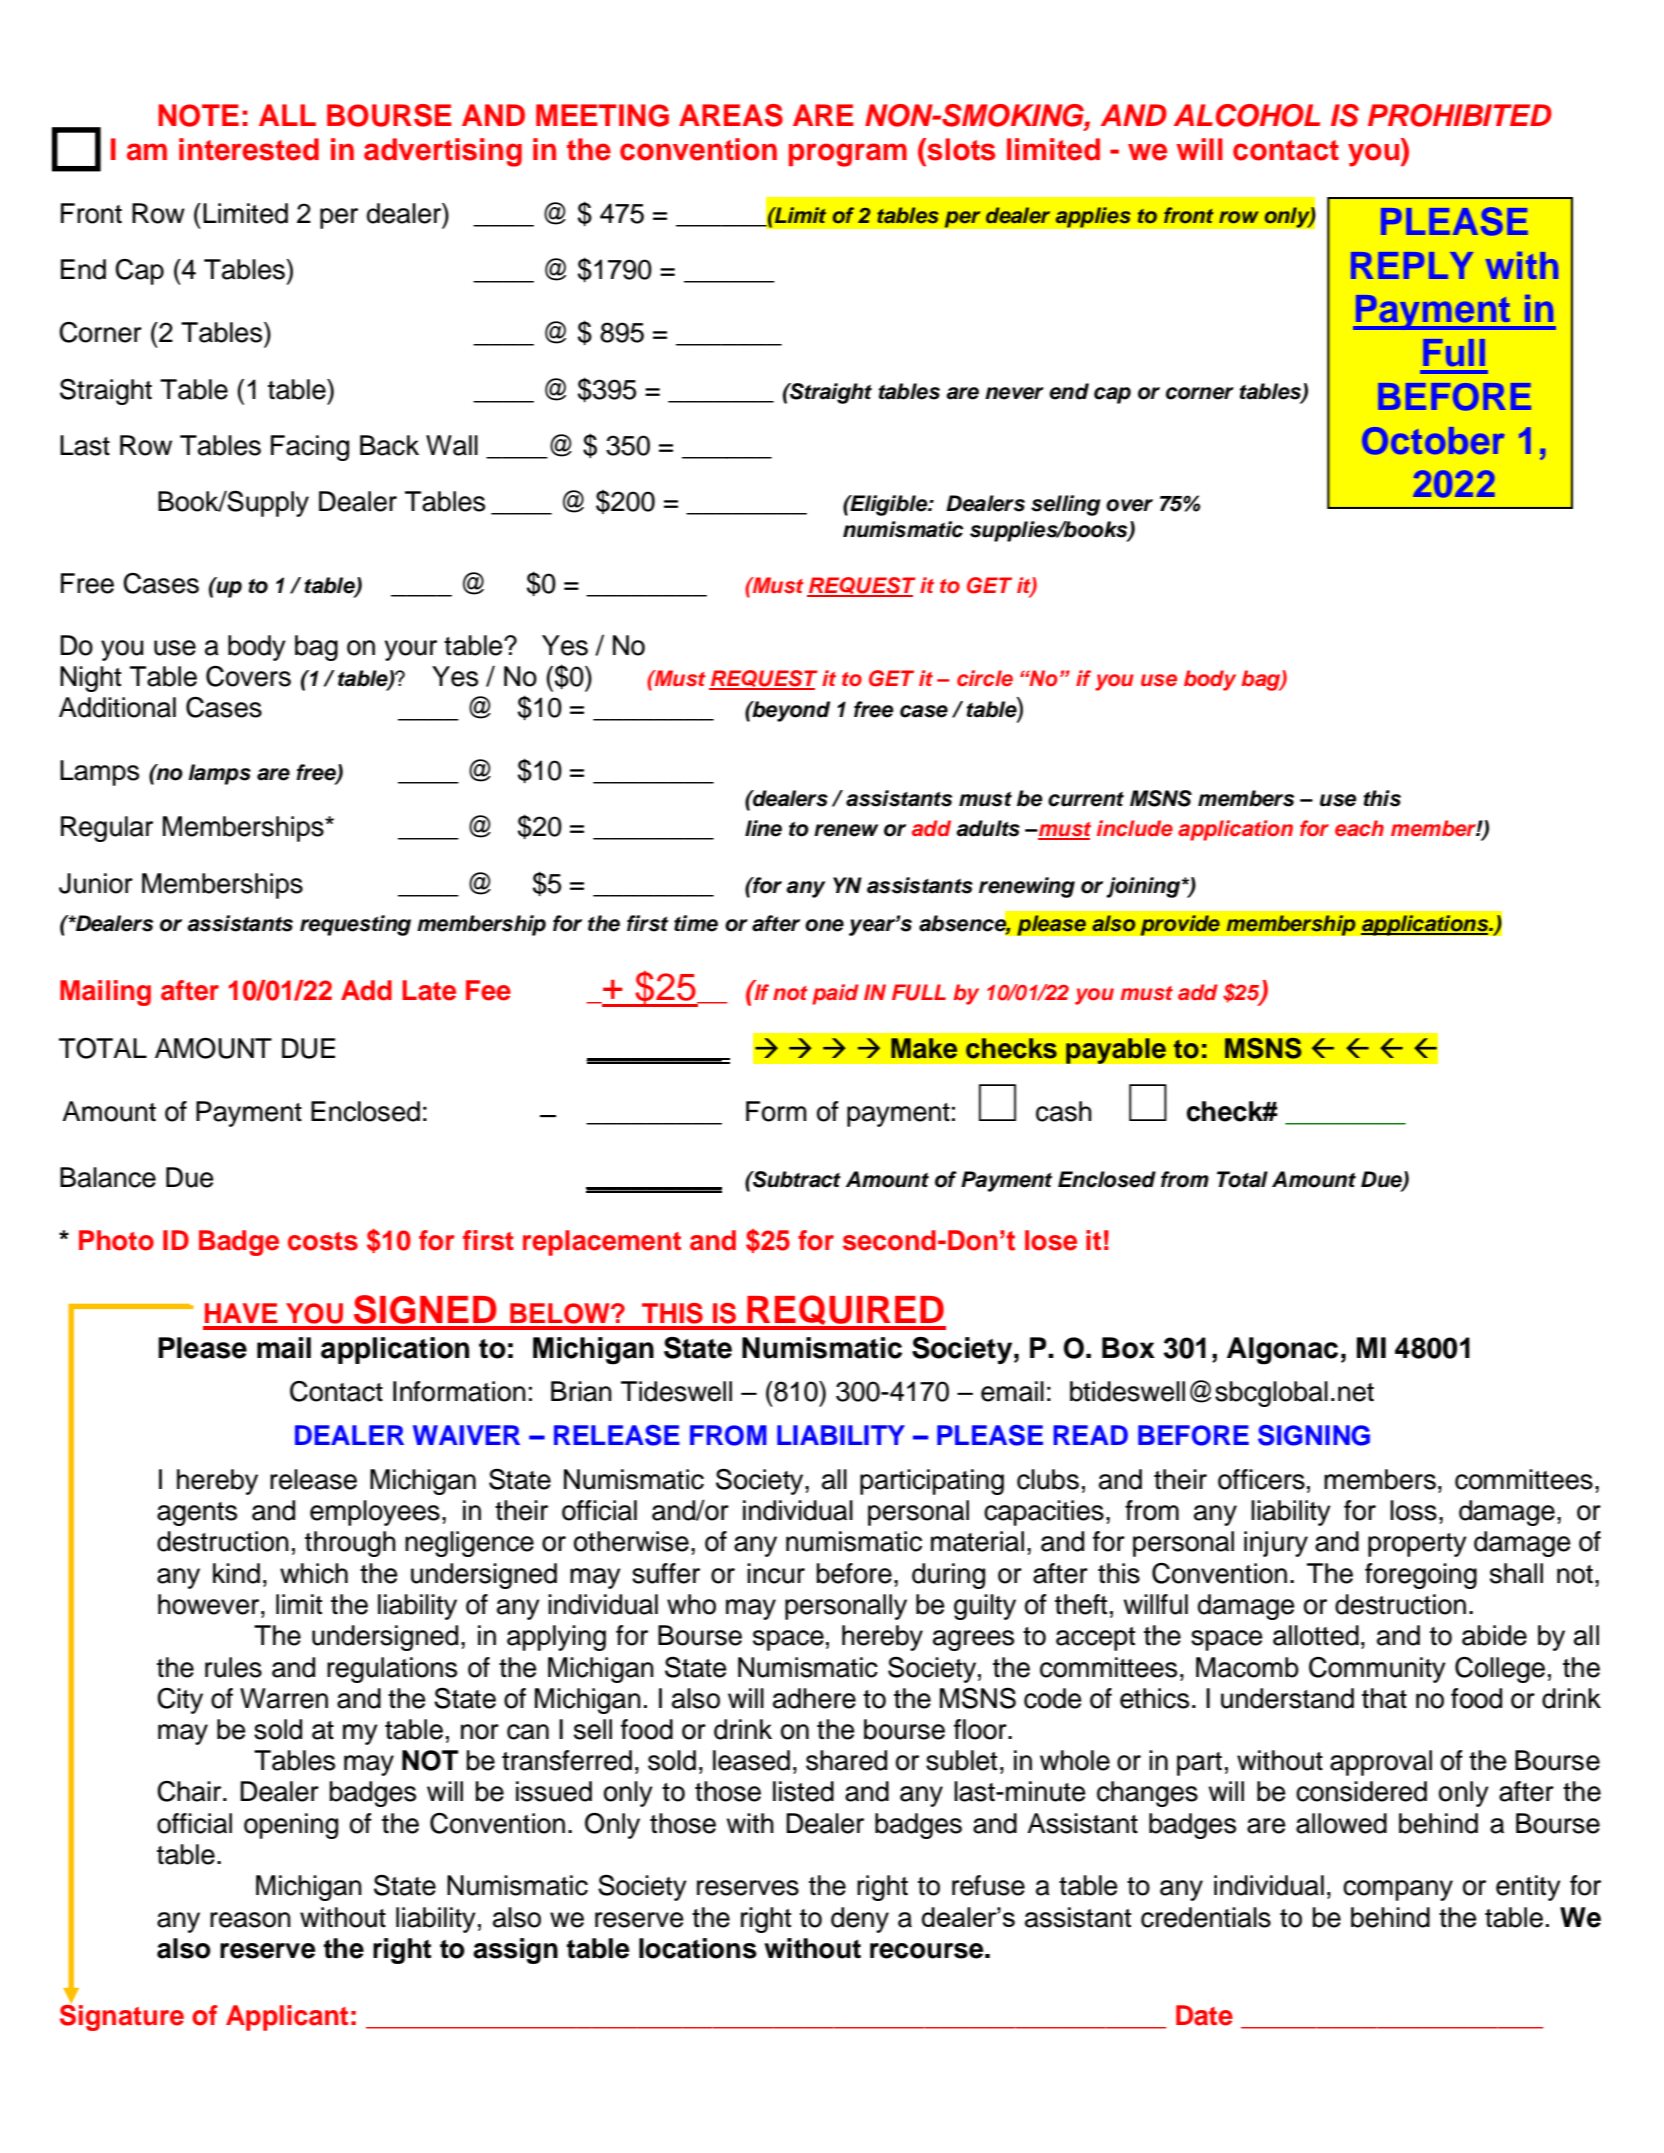 Image resolution: width=1664 pixels, height=2153 pixels. I want to click on PROHIBITED, so click(1460, 115).
